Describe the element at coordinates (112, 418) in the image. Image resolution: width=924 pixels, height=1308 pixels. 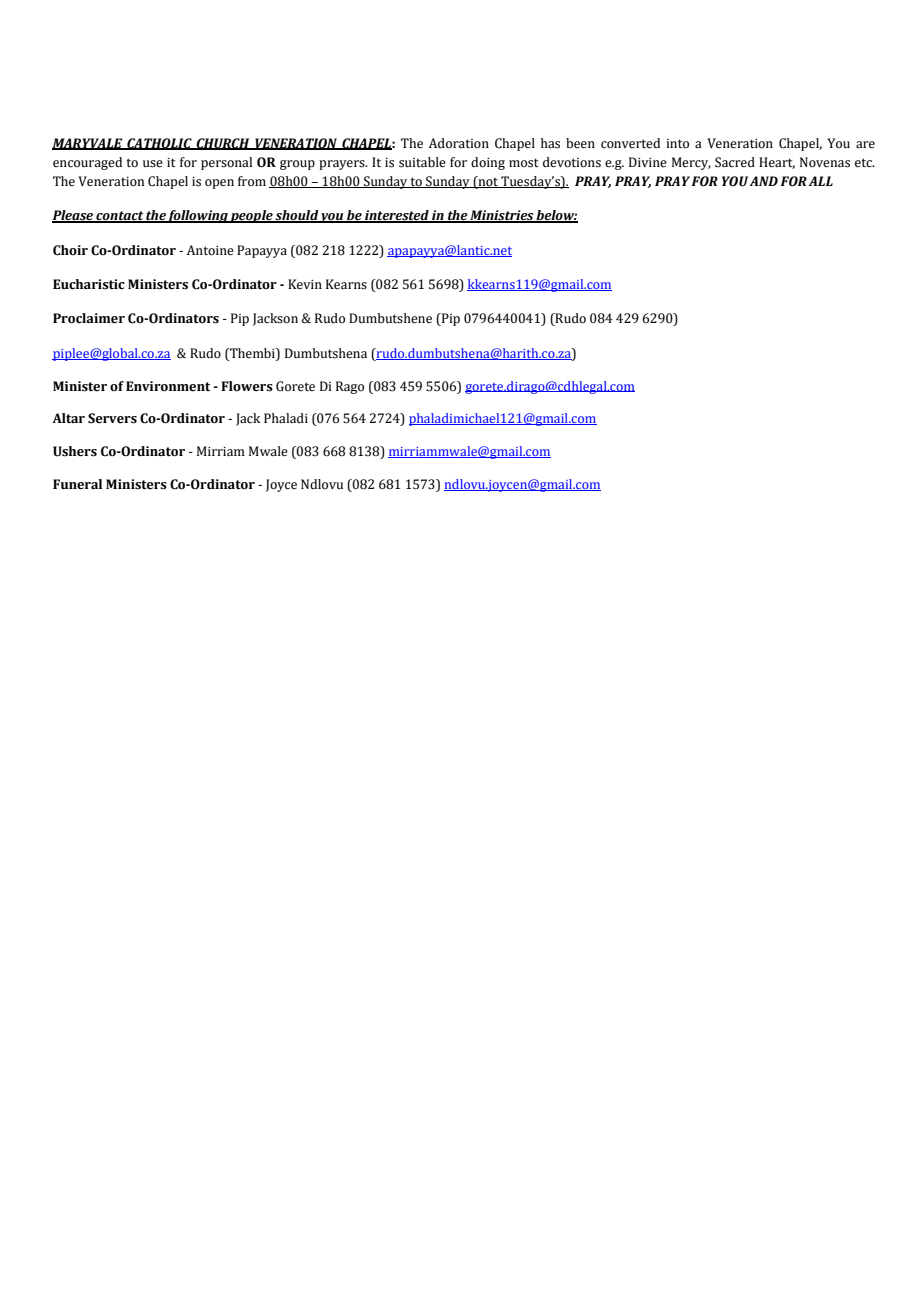
I see `Servers` at that location.
